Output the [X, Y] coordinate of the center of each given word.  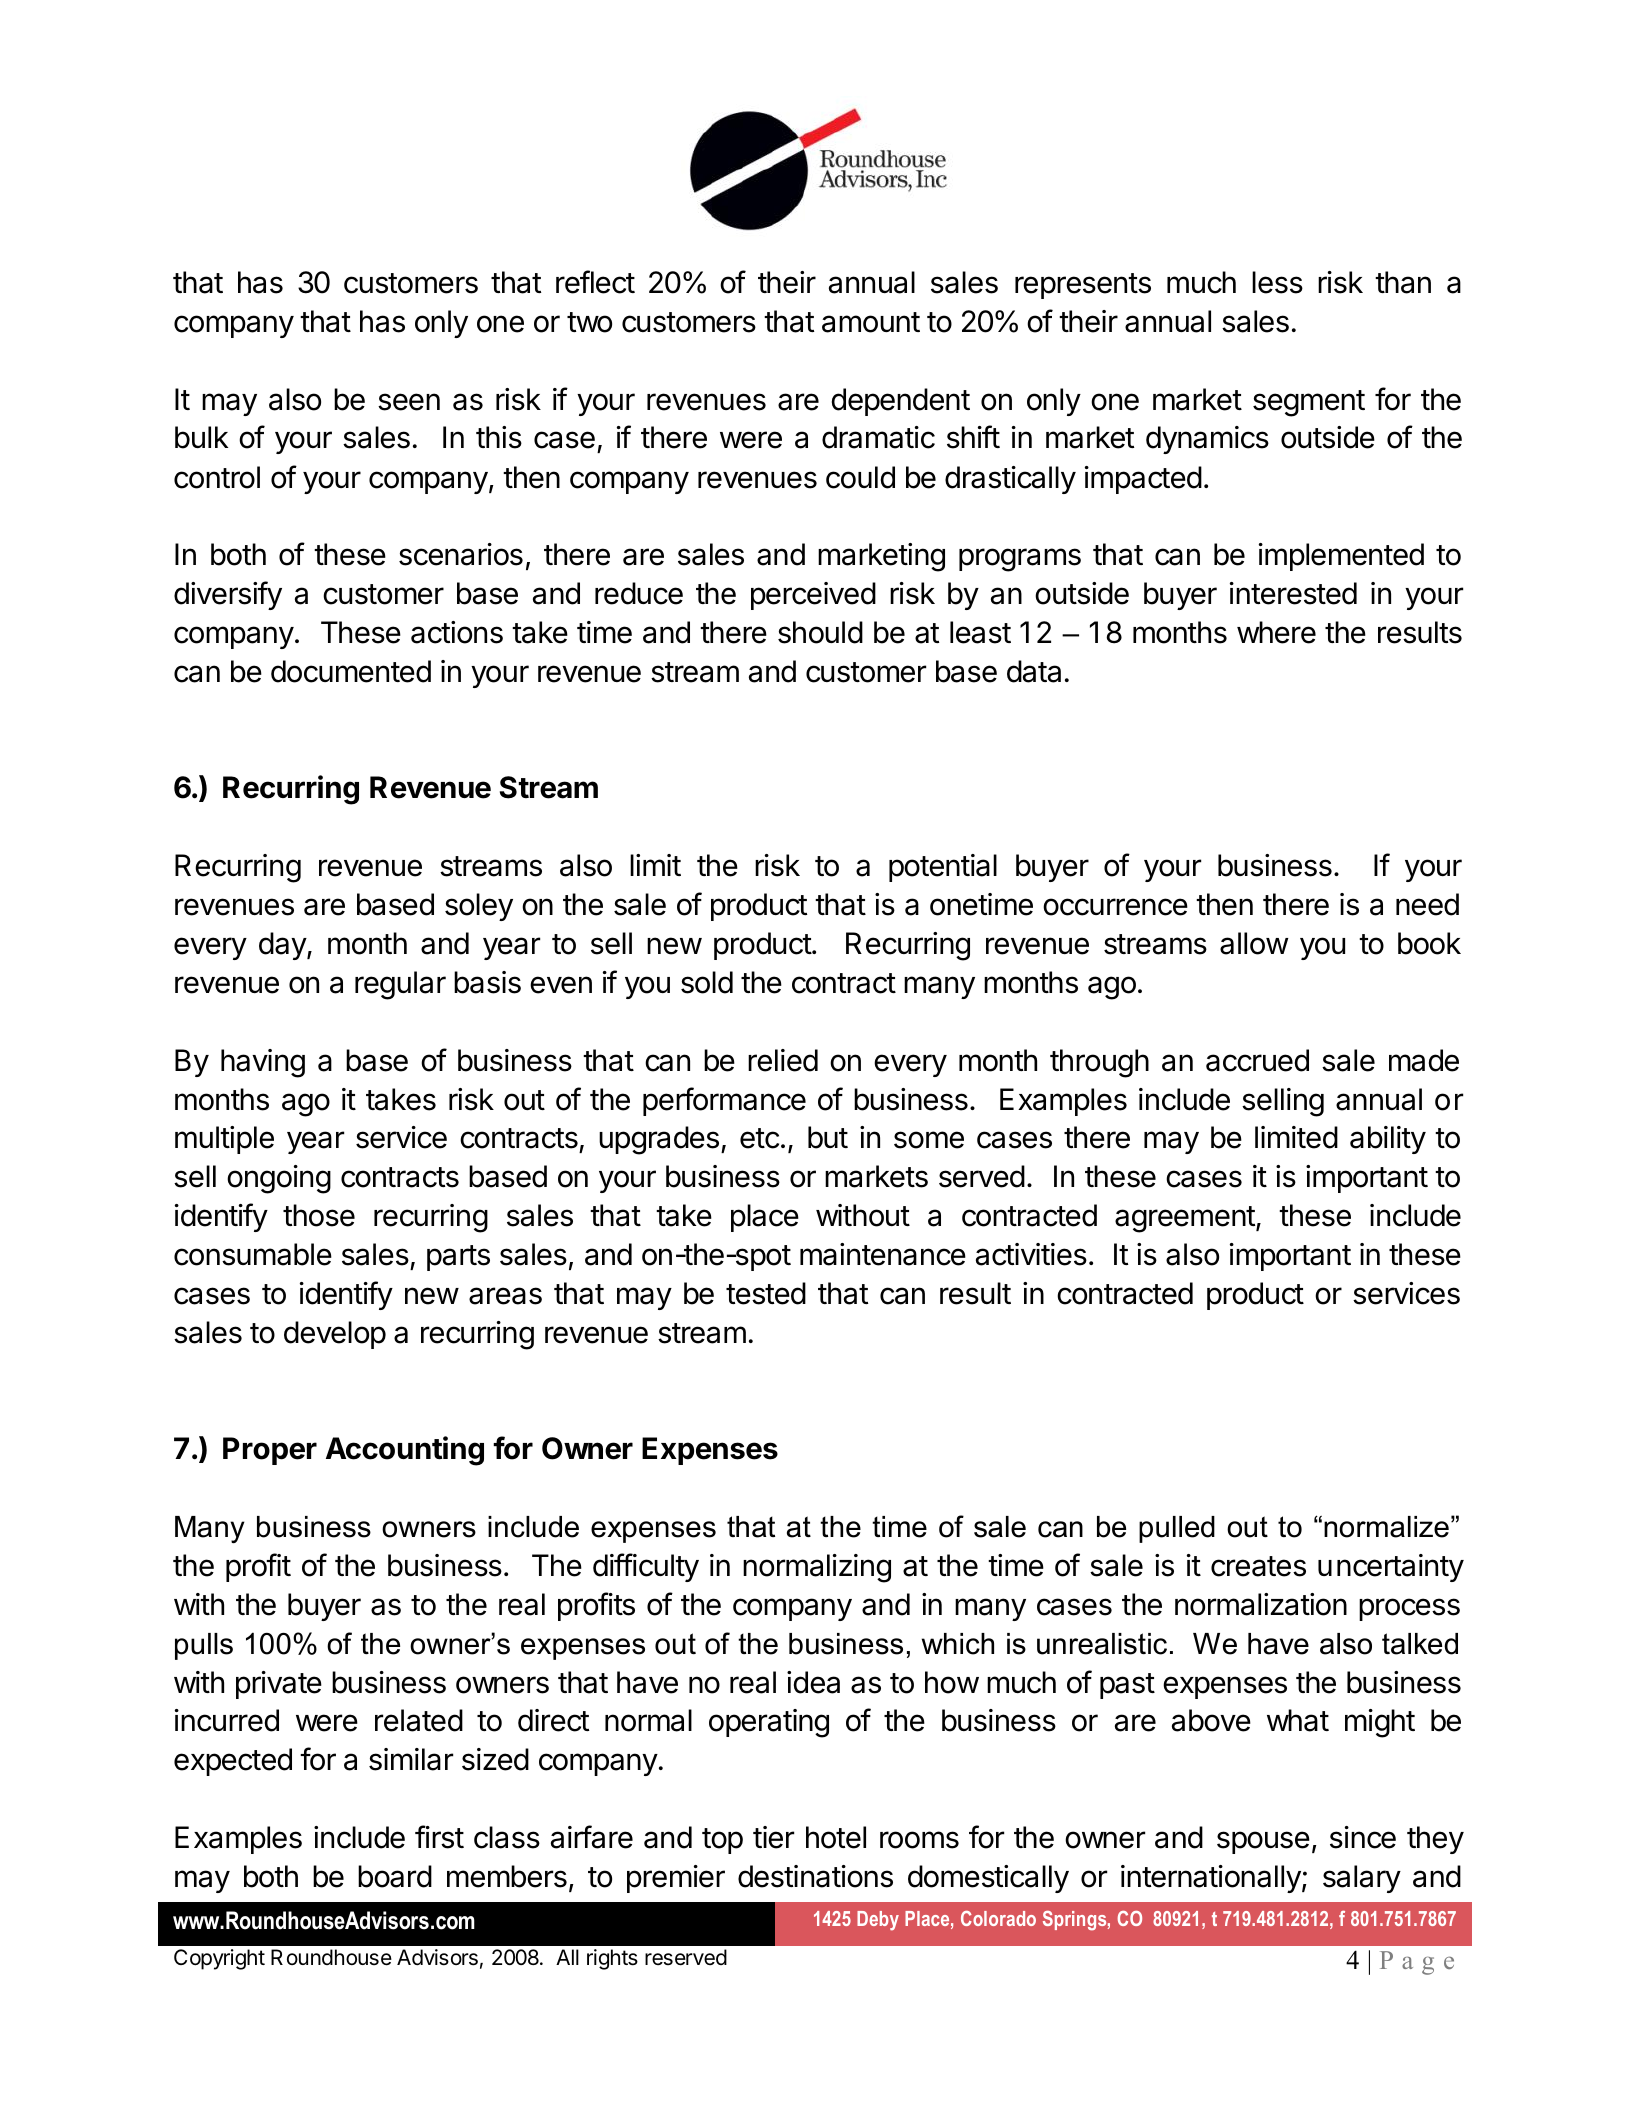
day [283, 946]
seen [409, 402]
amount [871, 322]
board [395, 1876]
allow [1254, 943]
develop [335, 1335]
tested [766, 1293]
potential [943, 868]
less [1277, 282]
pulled [1177, 1529]
